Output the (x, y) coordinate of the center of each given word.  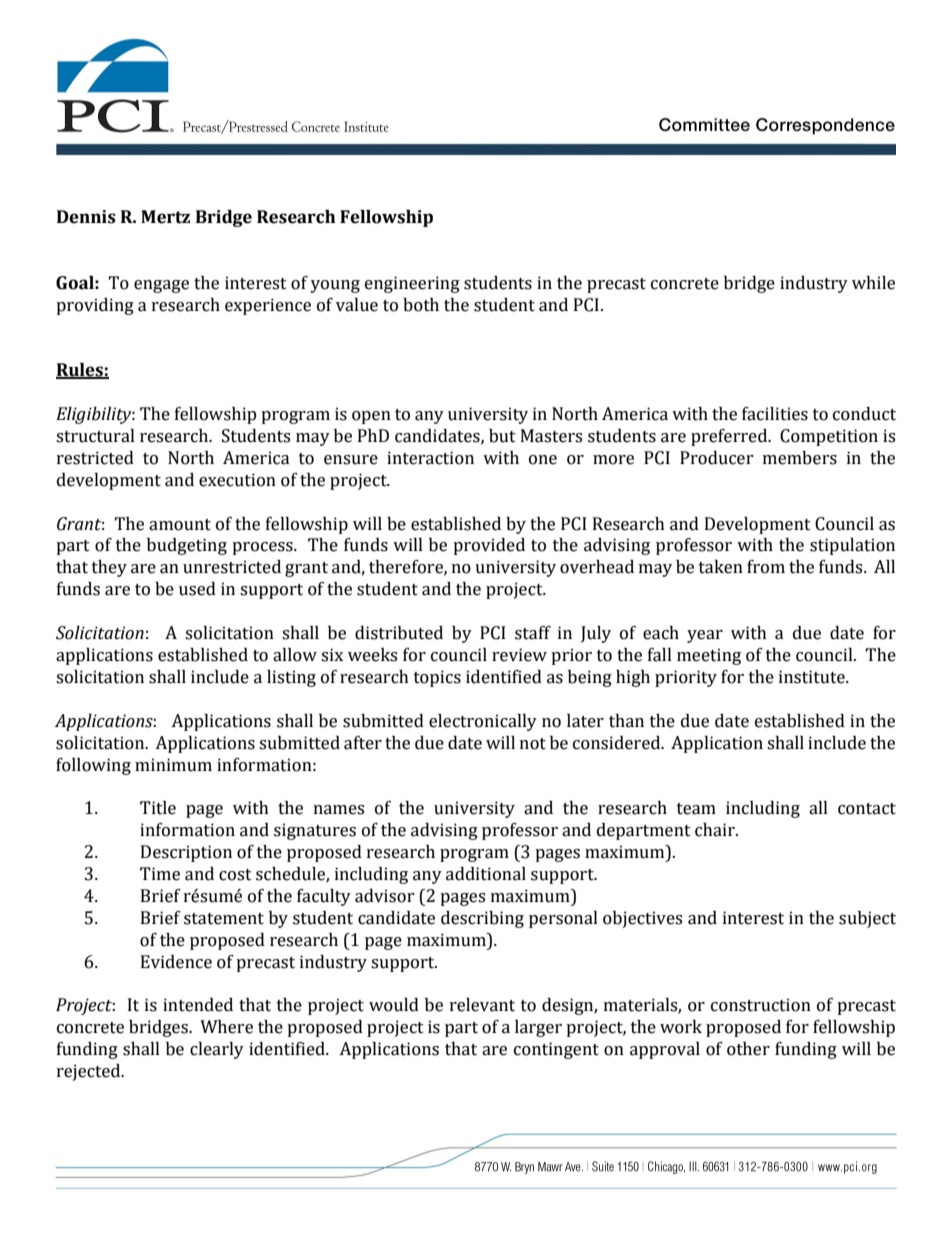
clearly (217, 1050)
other (748, 1049)
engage (161, 286)
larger (538, 1028)
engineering (412, 284)
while (873, 283)
